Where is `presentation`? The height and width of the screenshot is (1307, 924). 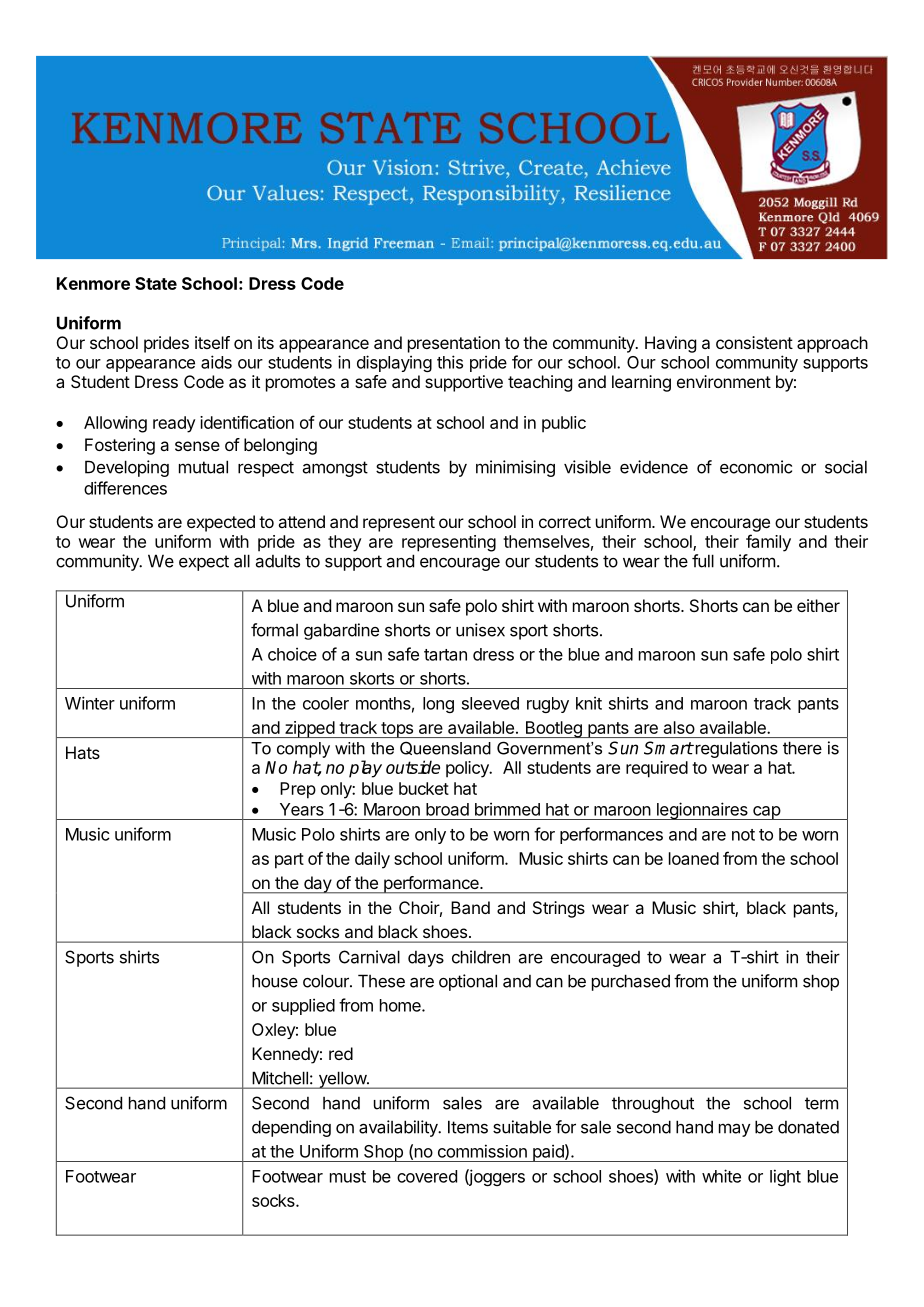 presentation is located at coordinates (454, 344).
